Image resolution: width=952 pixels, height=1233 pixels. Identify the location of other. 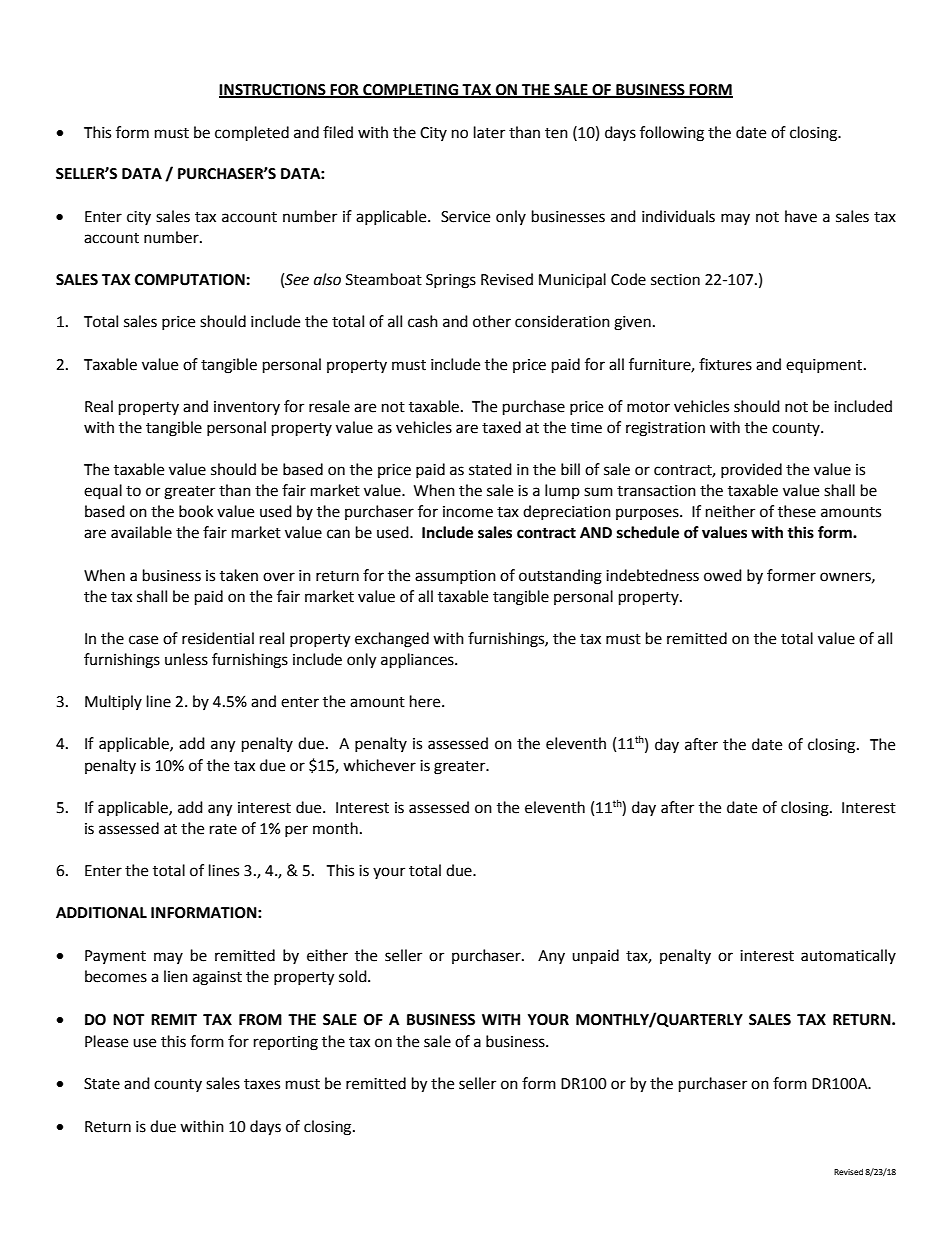
(492, 321).
